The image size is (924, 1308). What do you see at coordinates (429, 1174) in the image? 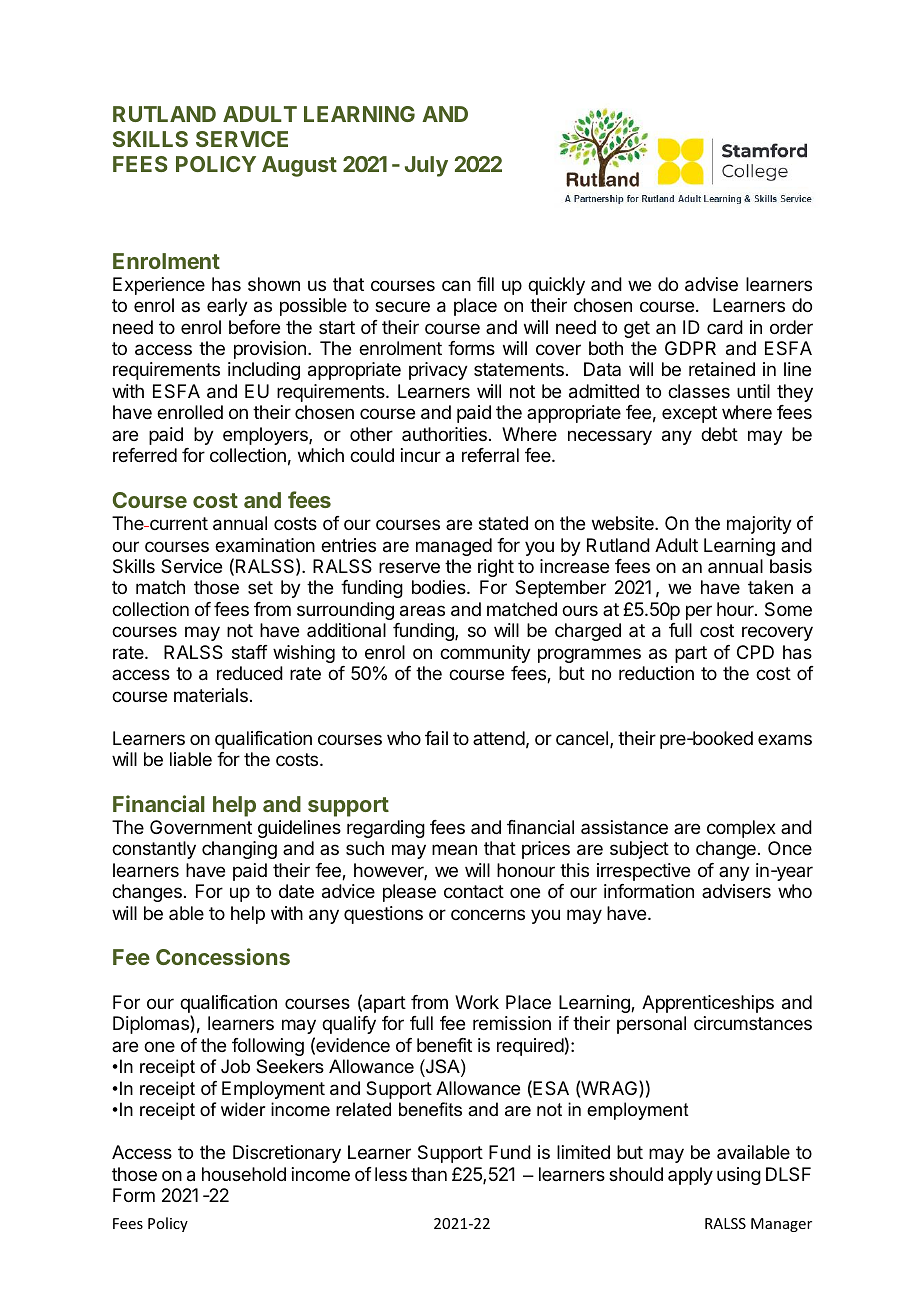
I see `than` at bounding box center [429, 1174].
